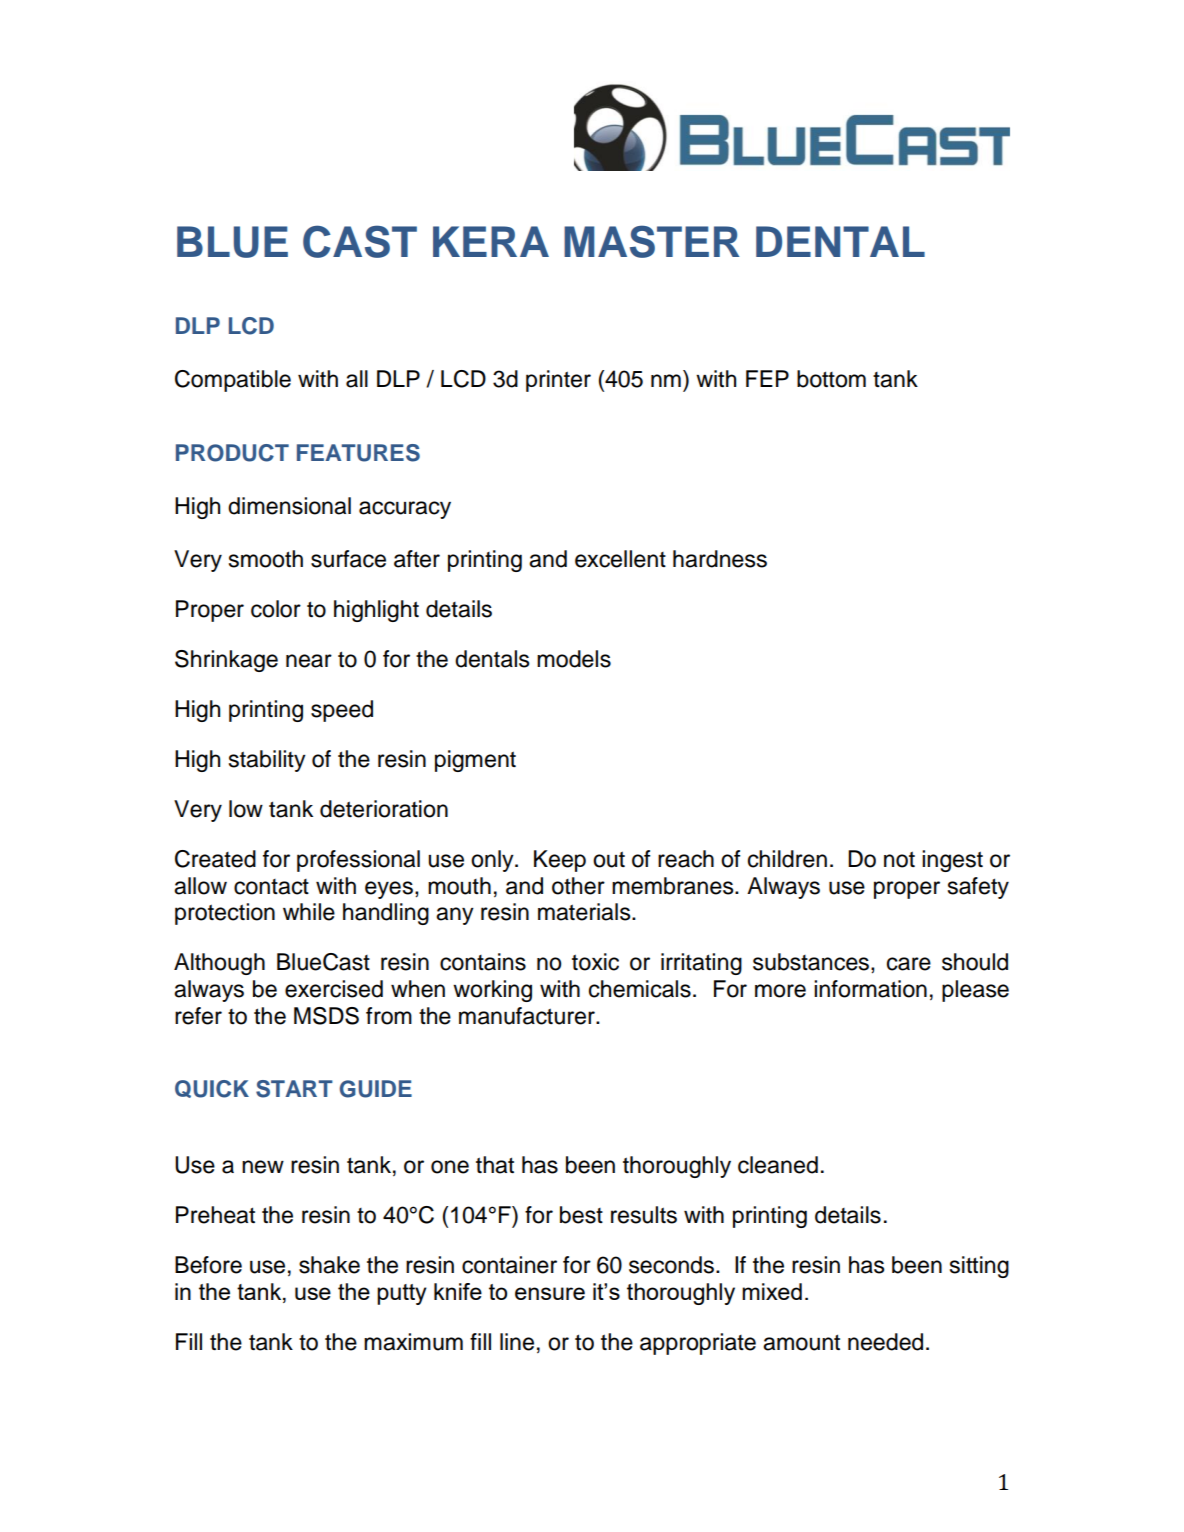 The width and height of the image is (1184, 1532). I want to click on Keep, so click(560, 861).
